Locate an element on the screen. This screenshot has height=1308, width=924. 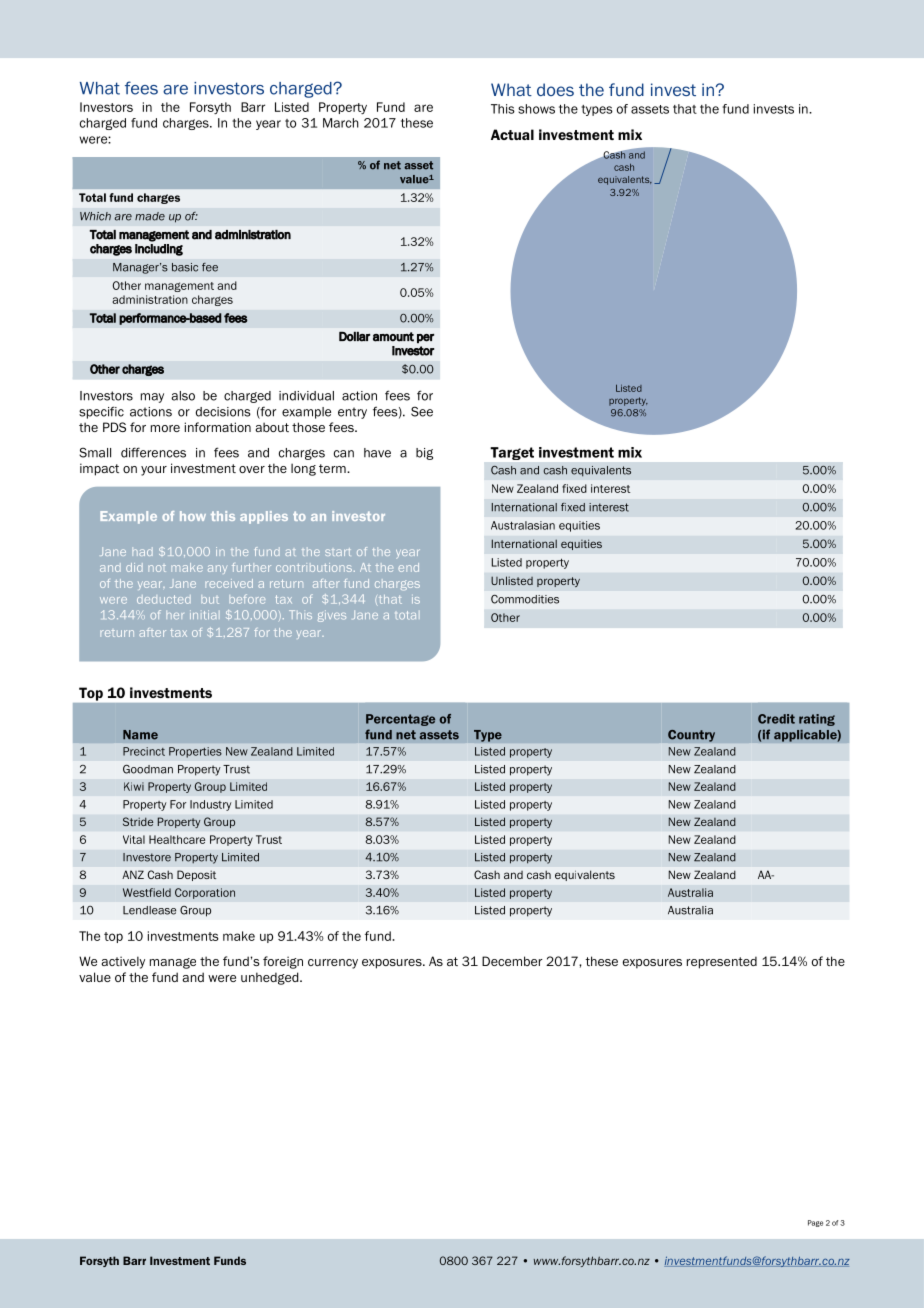
actively is located at coordinates (123, 962).
